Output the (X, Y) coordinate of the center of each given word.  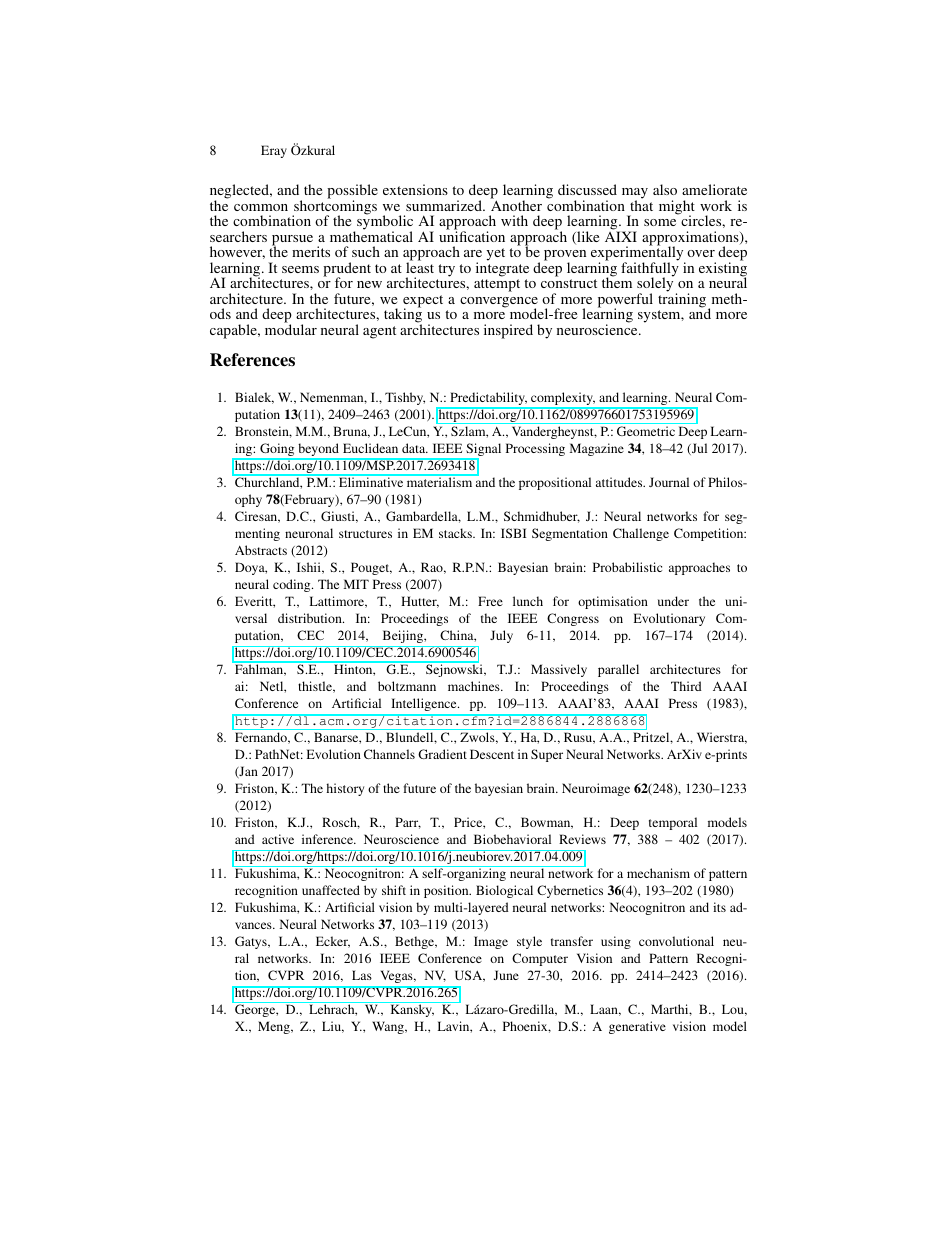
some (660, 222)
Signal (482, 451)
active (278, 839)
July (501, 636)
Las (362, 975)
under (673, 601)
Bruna (351, 432)
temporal (673, 823)
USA (470, 976)
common (261, 207)
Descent (492, 754)
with (514, 220)
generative (637, 1027)
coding (293, 585)
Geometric (646, 431)
